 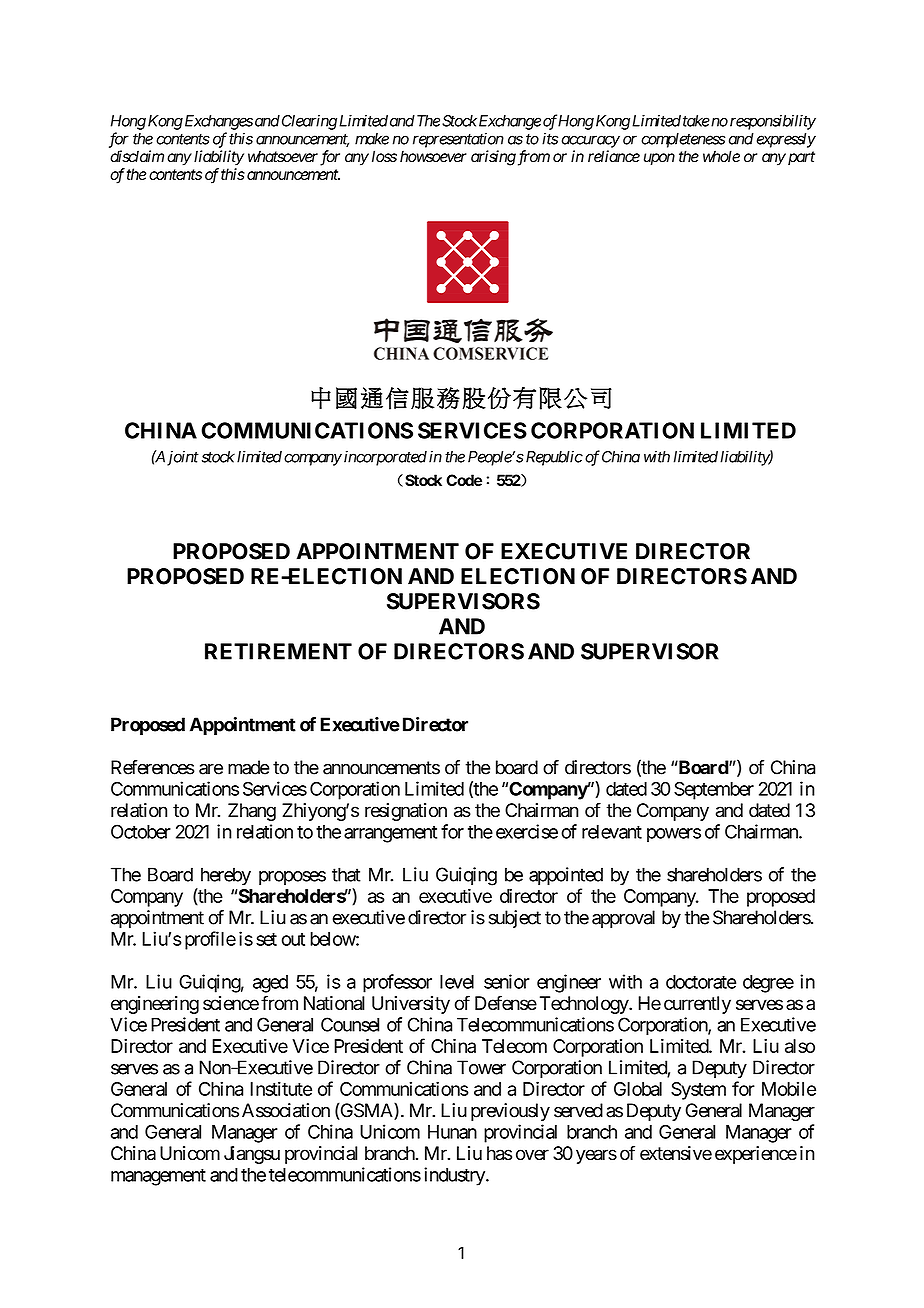 What do you see at coordinates (252, 812) in the image?
I see `Zhang` at bounding box center [252, 812].
